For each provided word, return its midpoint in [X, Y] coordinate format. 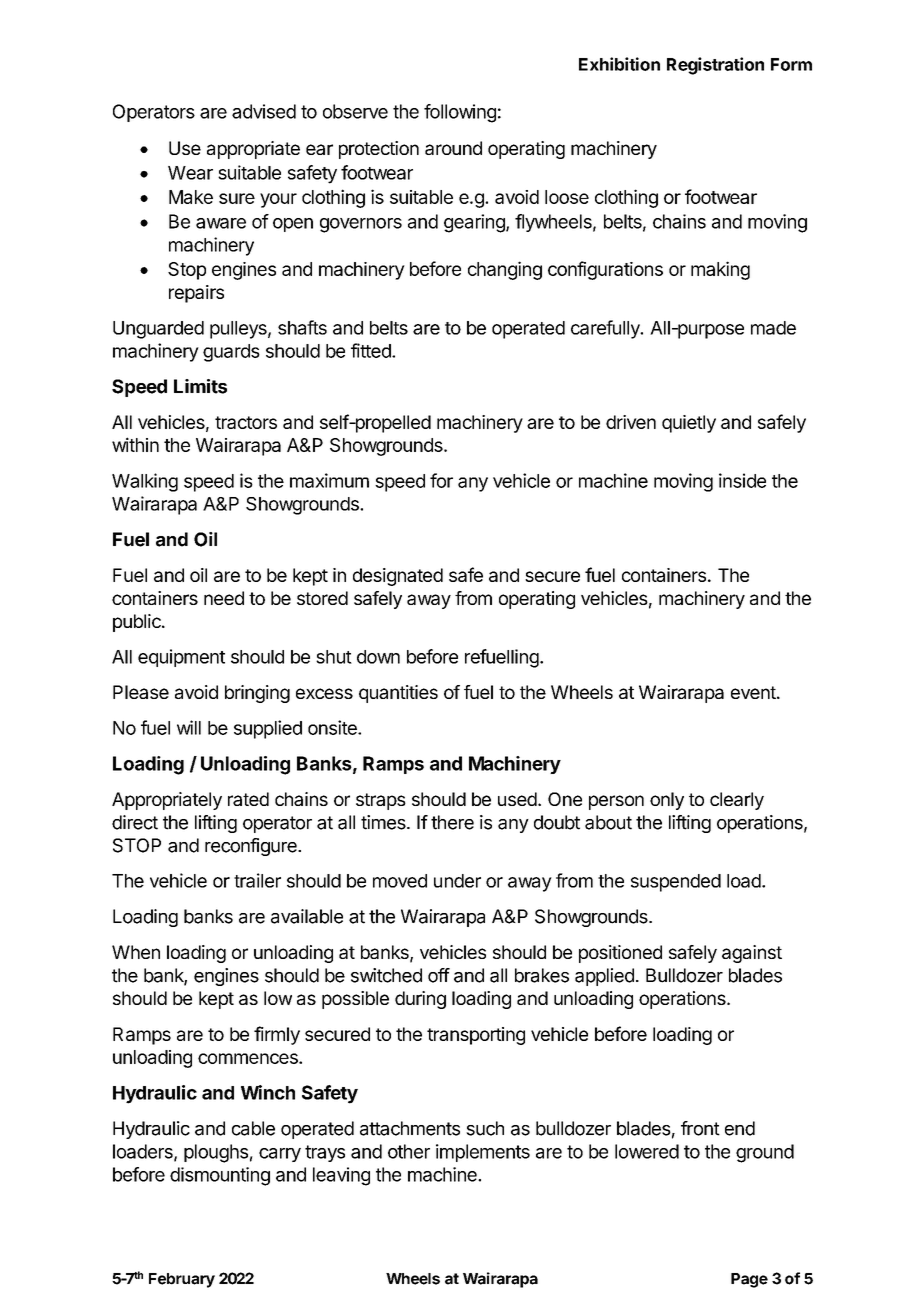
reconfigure [252, 847]
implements [483, 1153]
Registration [715, 66]
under [457, 881]
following [460, 113]
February [182, 1280]
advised [264, 111]
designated [398, 577]
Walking [145, 482]
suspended [676, 883]
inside [742, 480]
